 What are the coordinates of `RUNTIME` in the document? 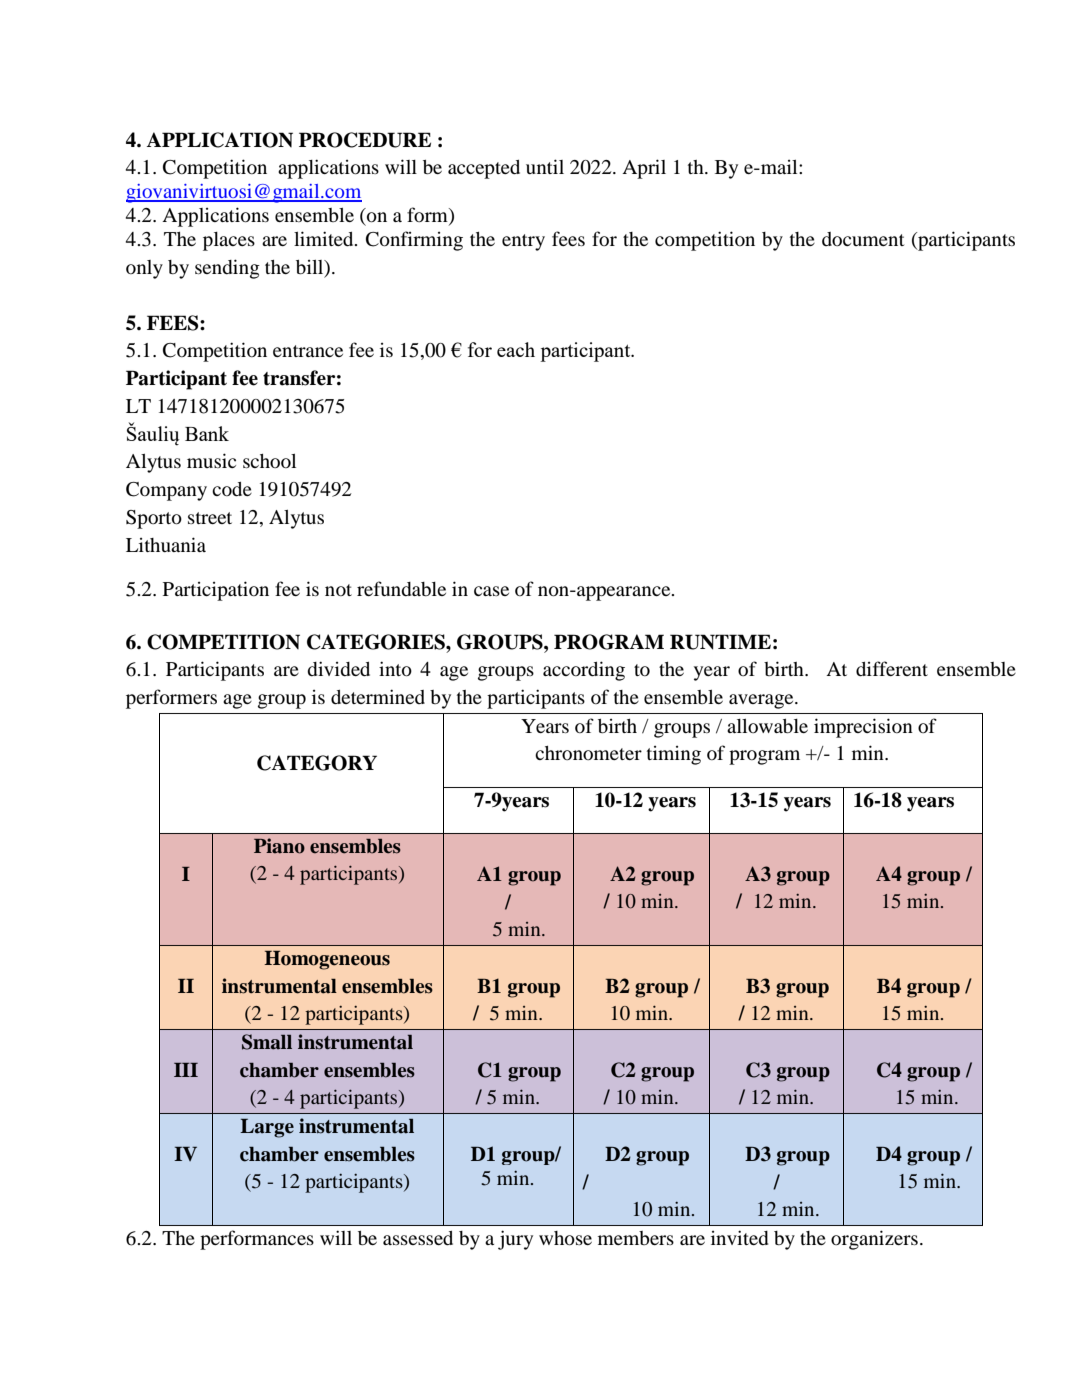 It's located at (720, 642).
